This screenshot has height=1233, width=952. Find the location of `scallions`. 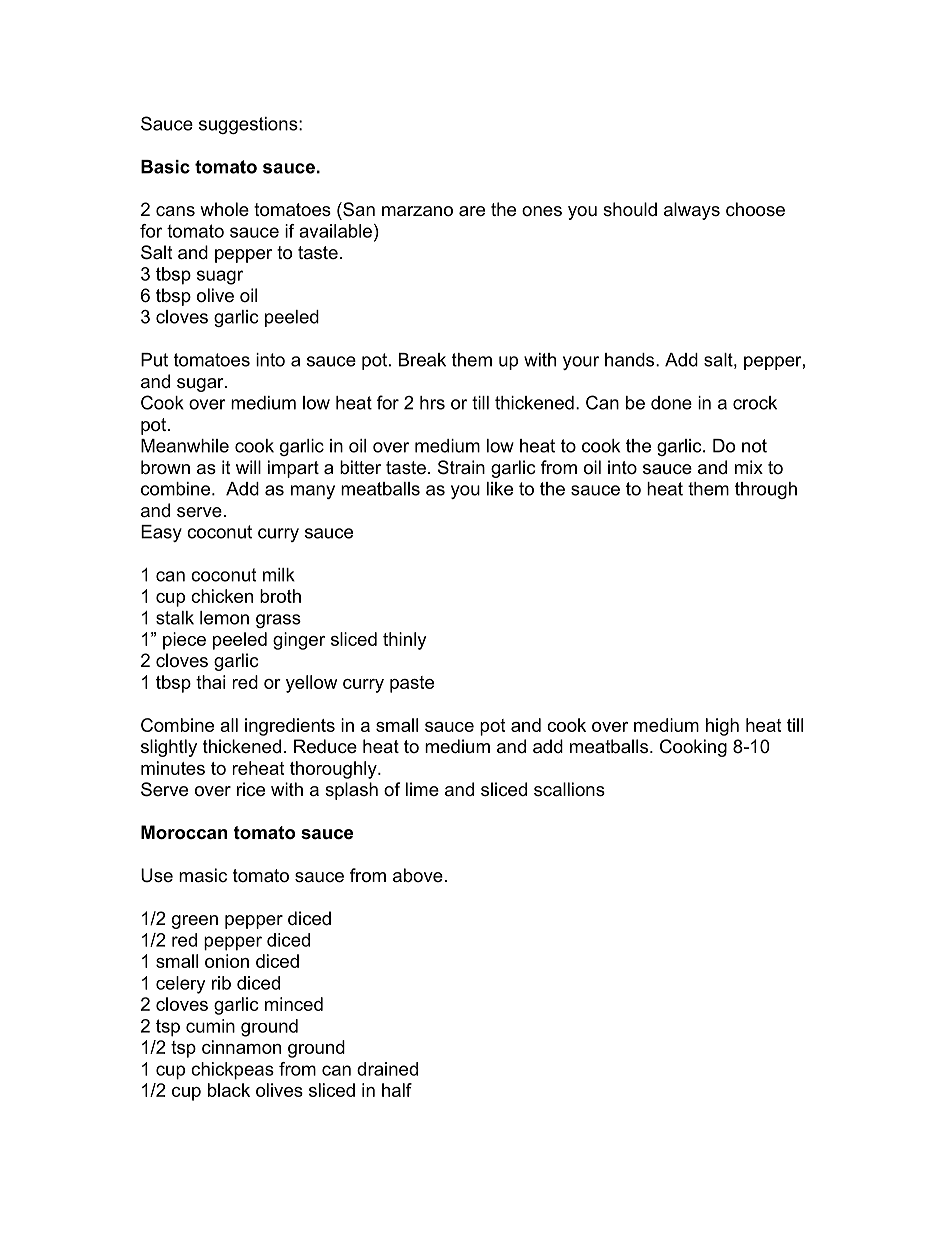

scallions is located at coordinates (569, 789).
